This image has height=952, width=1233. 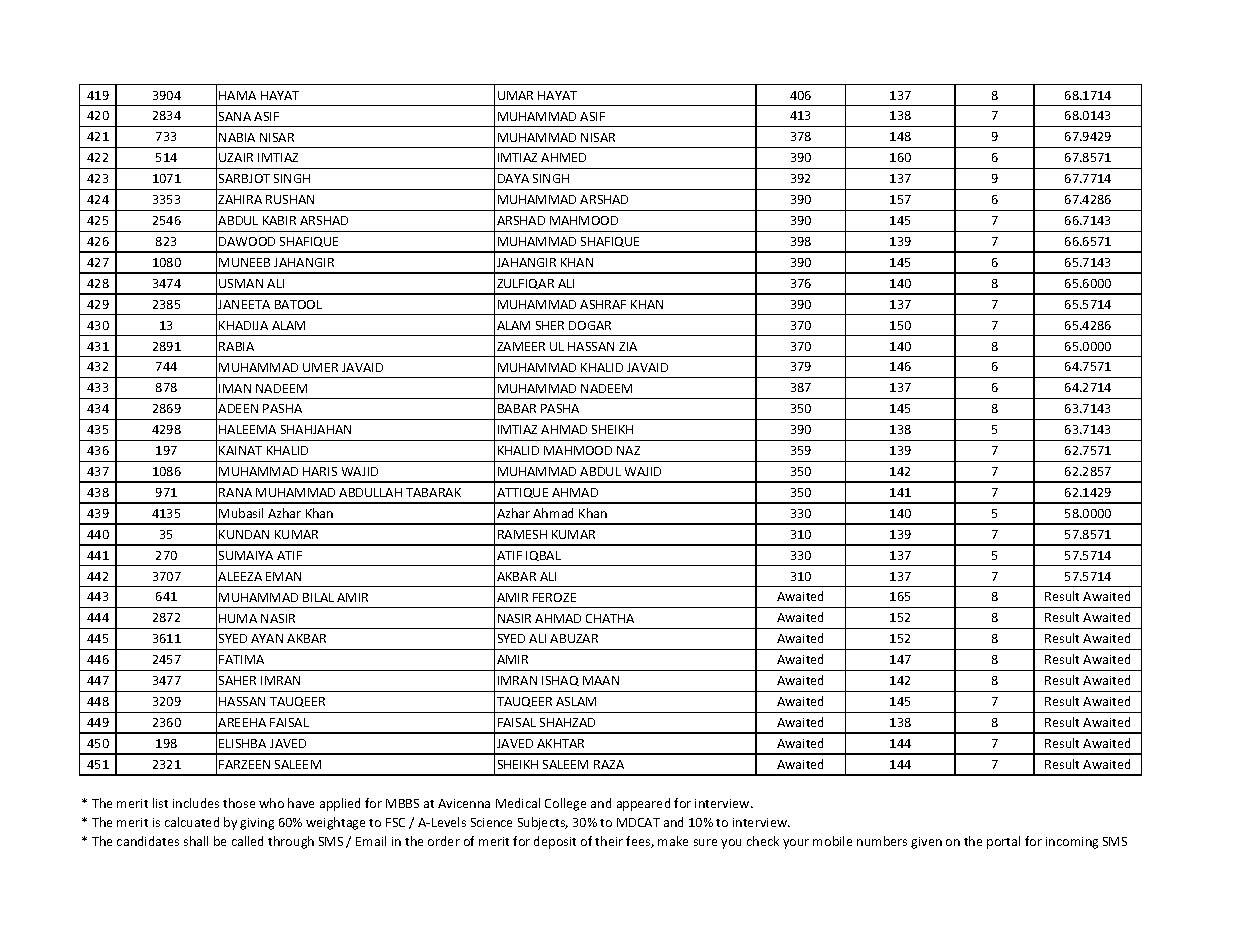 What do you see at coordinates (320, 367) in the image?
I see `UMER` at bounding box center [320, 367].
